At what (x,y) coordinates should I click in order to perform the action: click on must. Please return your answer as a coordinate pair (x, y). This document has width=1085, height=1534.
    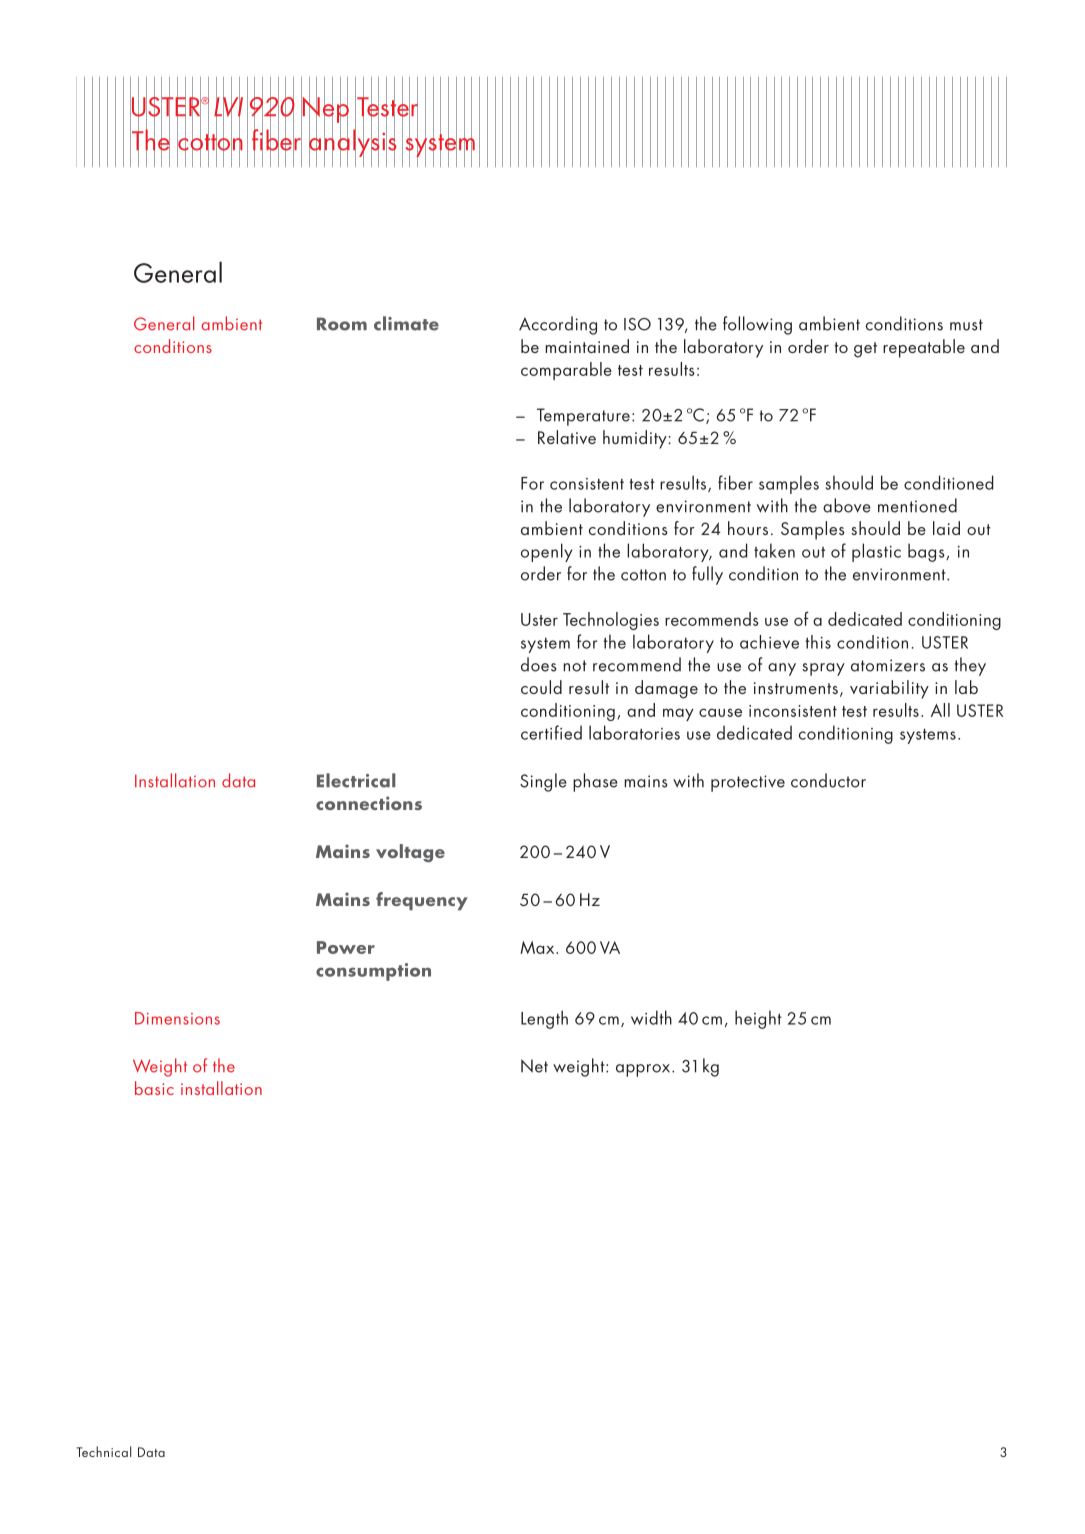
    Looking at the image, I should click on (966, 325).
